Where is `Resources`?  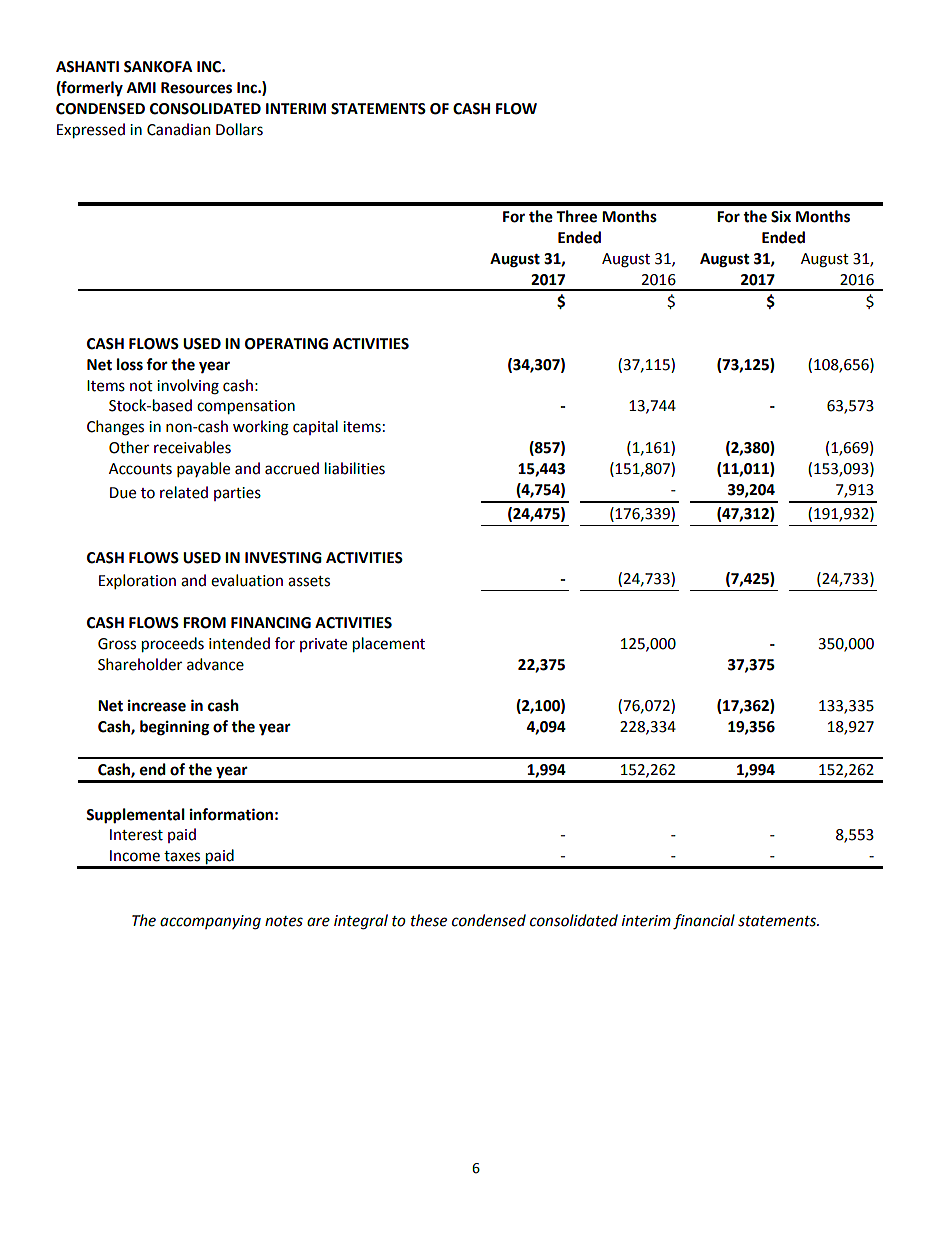 Resources is located at coordinates (196, 88).
